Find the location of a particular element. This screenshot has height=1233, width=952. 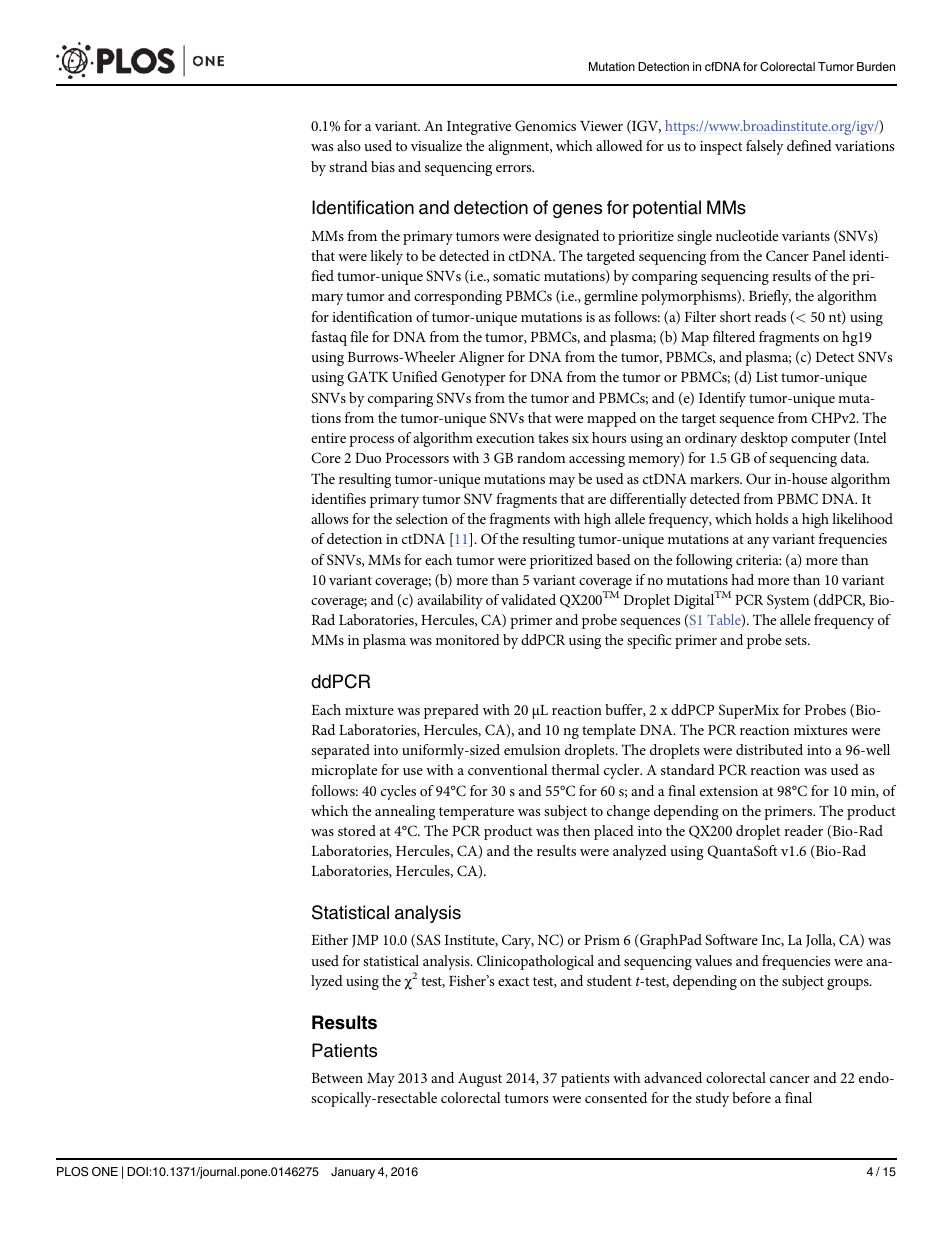

PLOS is located at coordinates (72, 1172).
